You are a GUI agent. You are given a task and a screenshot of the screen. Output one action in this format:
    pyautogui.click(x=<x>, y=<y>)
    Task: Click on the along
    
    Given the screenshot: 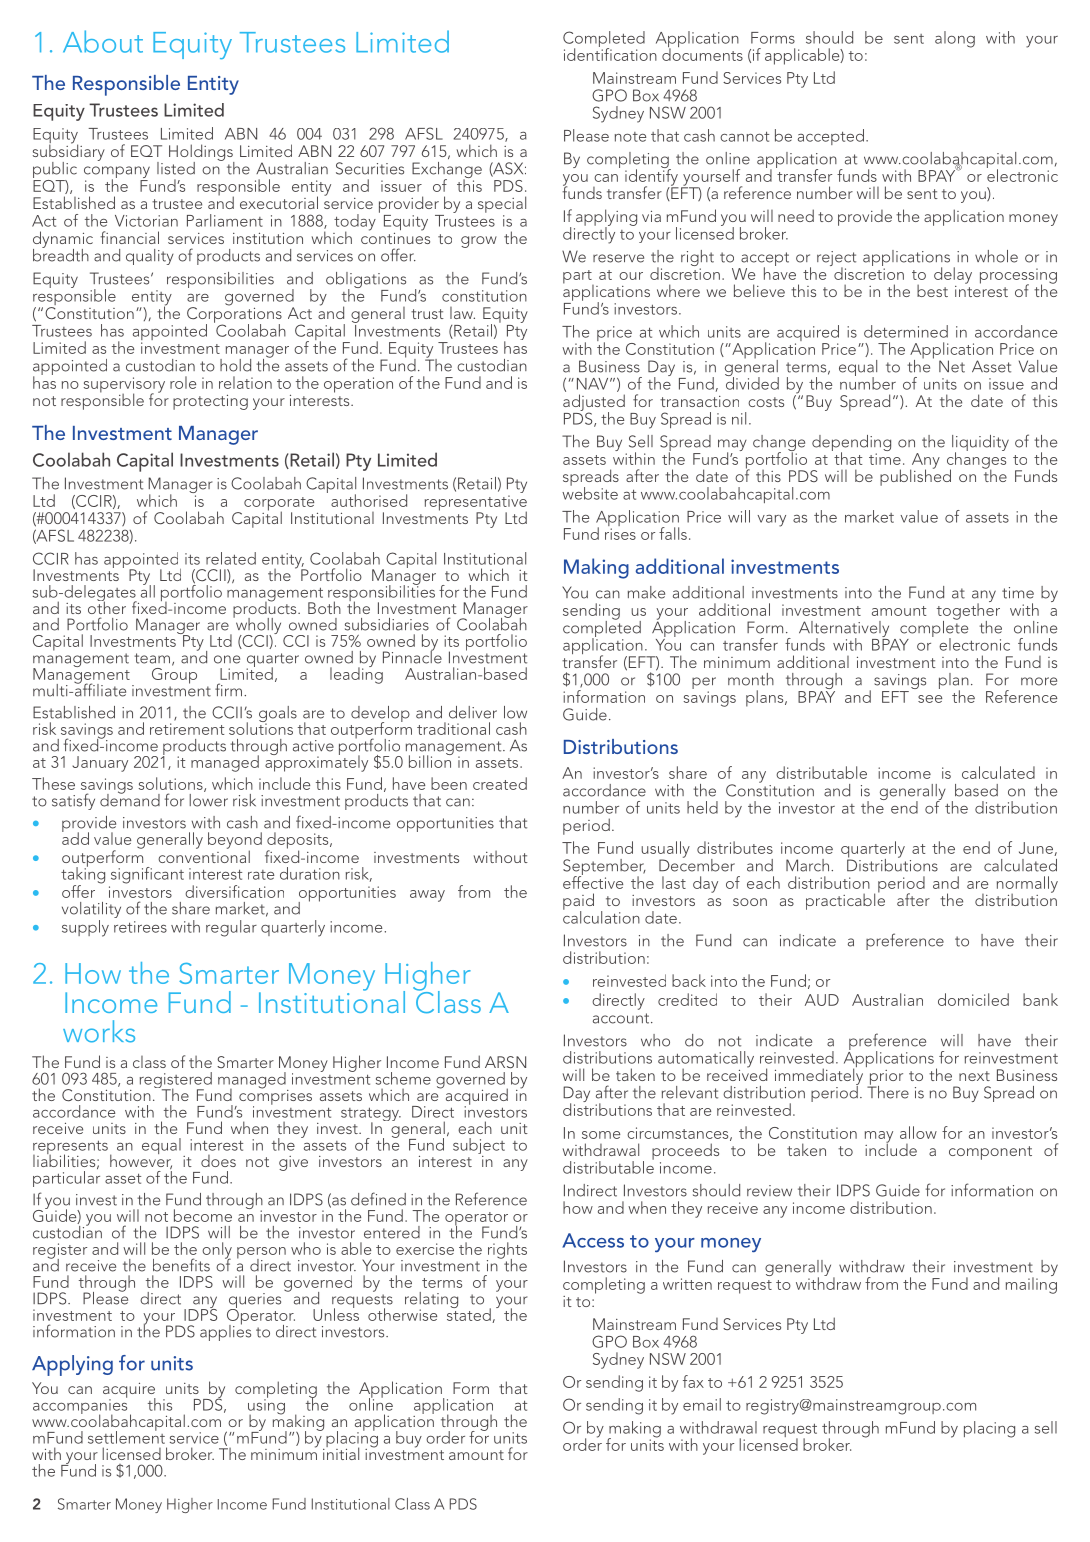 What is the action you would take?
    pyautogui.click(x=955, y=39)
